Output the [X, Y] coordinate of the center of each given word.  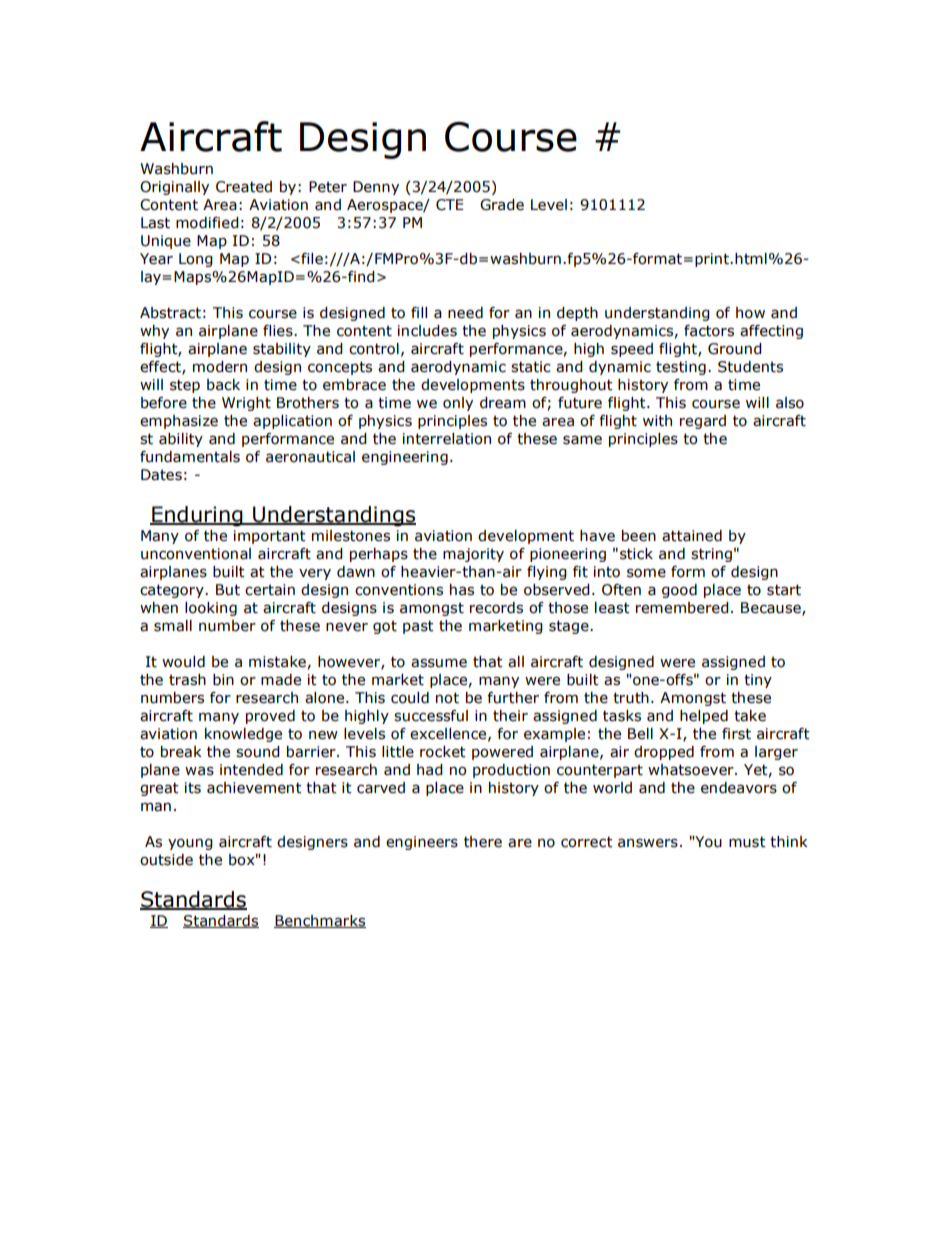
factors [709, 331]
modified [207, 223]
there [483, 842]
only [458, 404]
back [223, 385]
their [510, 716]
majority [473, 555]
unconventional [196, 554]
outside [166, 860]
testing [681, 368]
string [711, 555]
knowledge [243, 735]
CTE [449, 205]
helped [704, 717]
